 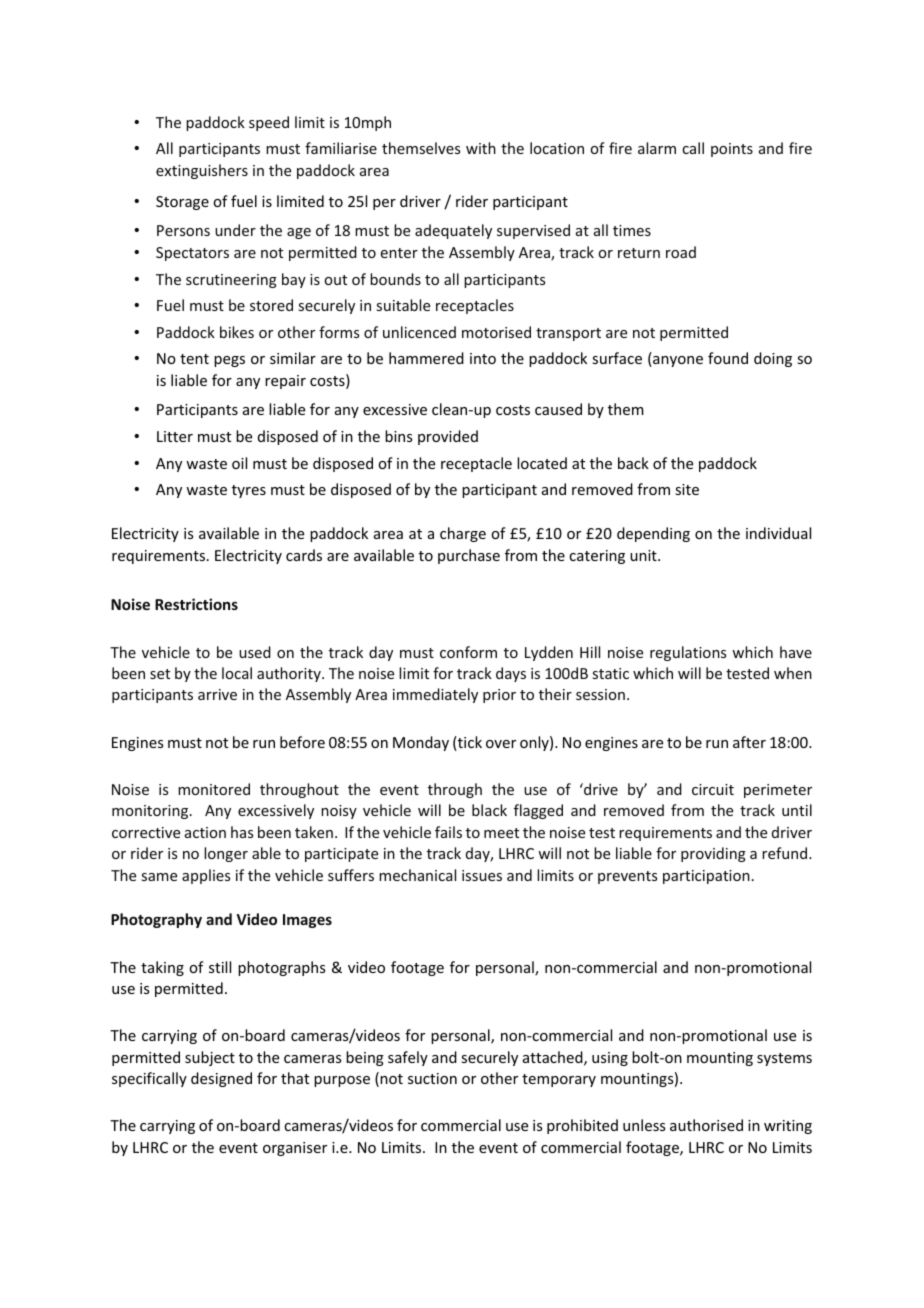 What do you see at coordinates (483, 358) in the screenshot?
I see `into` at bounding box center [483, 358].
